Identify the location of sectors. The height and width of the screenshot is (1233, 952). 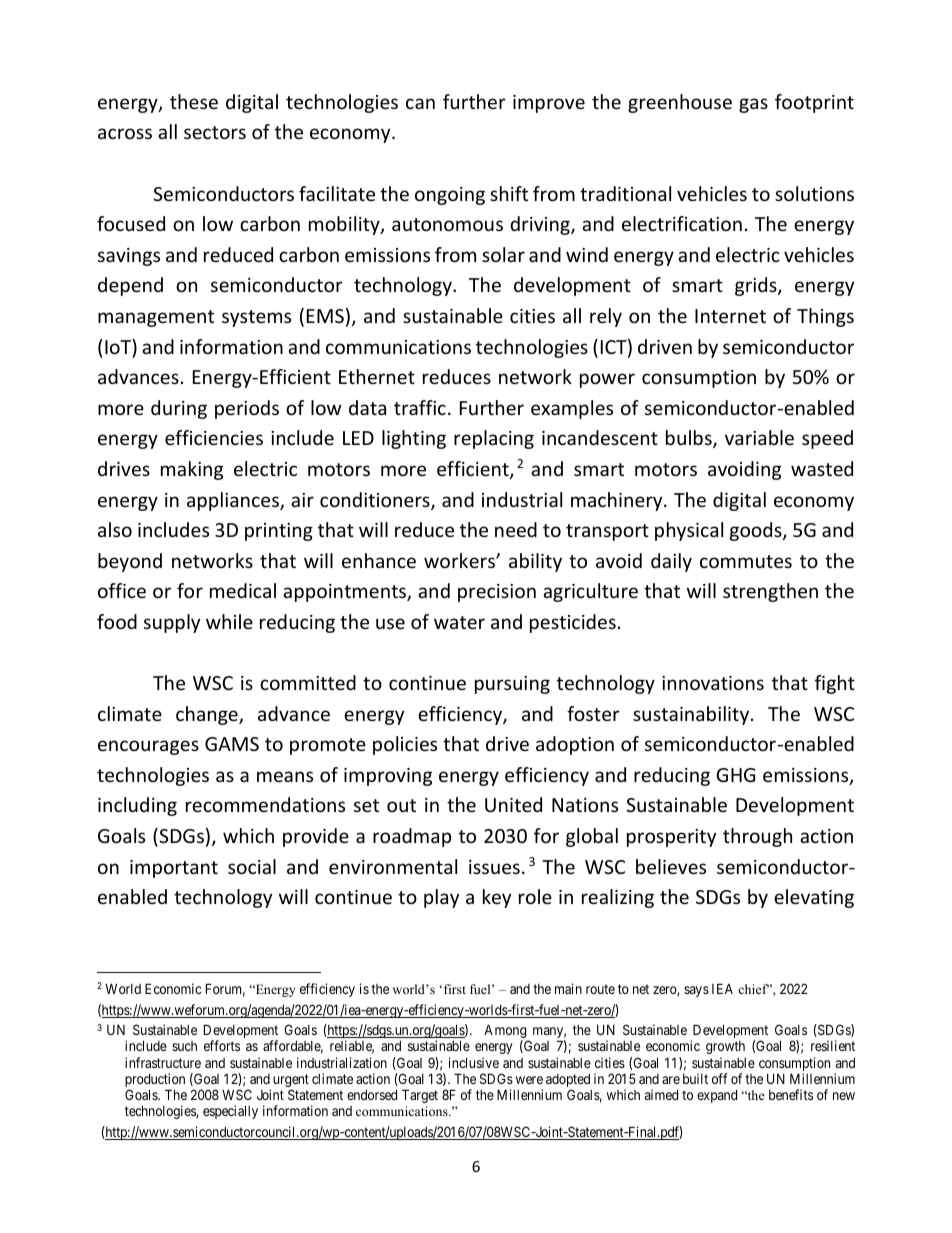
(215, 132).
